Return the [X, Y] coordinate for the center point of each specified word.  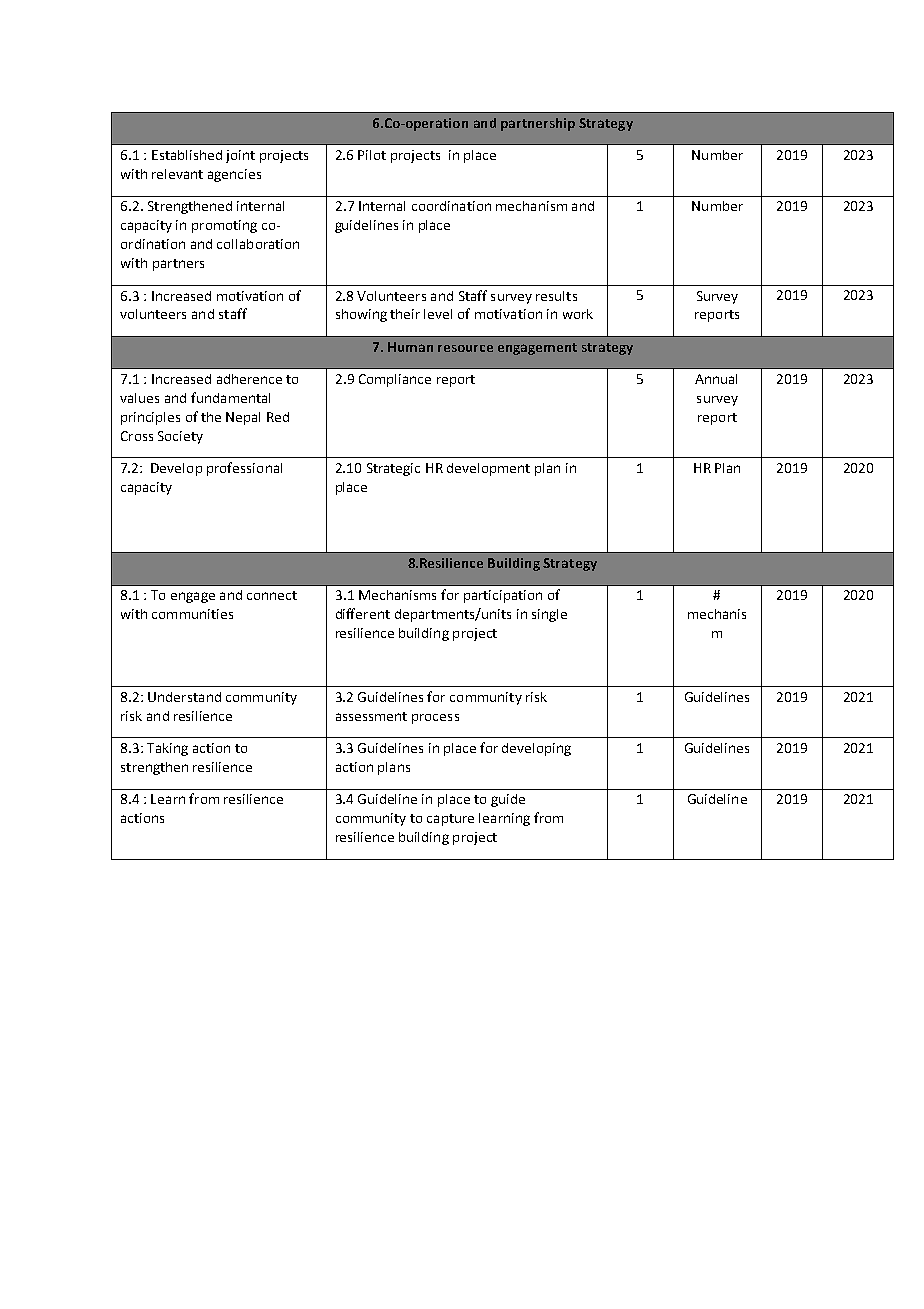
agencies [234, 175]
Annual [716, 379]
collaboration [258, 244]
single [549, 615]
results [556, 296]
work [578, 314]
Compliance [395, 380]
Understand [184, 697]
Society [180, 437]
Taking [167, 749]
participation [503, 596]
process [435, 719]
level [438, 314]
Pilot [372, 155]
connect [272, 595]
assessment [371, 716]
